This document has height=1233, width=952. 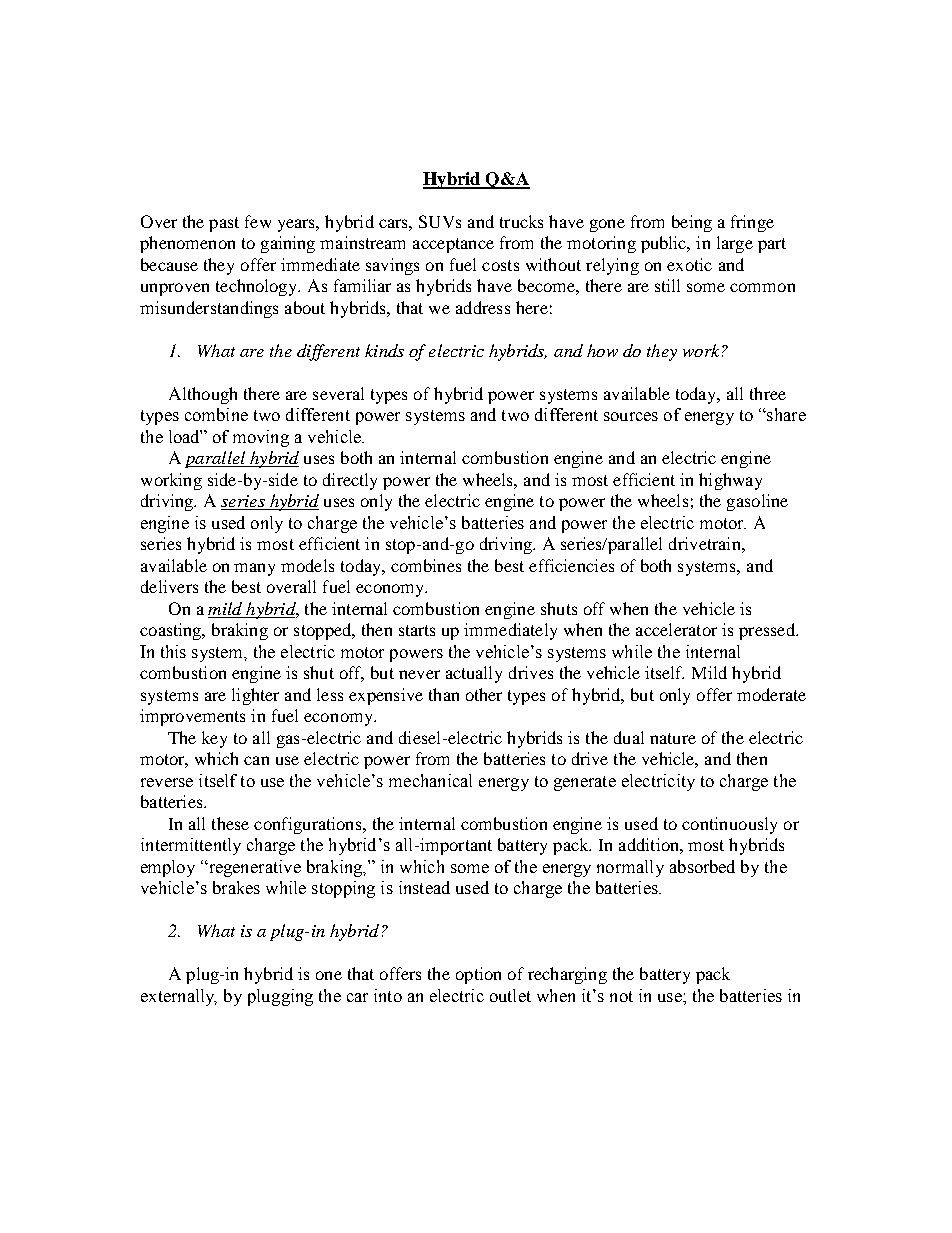 What do you see at coordinates (254, 569) in the document?
I see `many` at bounding box center [254, 569].
